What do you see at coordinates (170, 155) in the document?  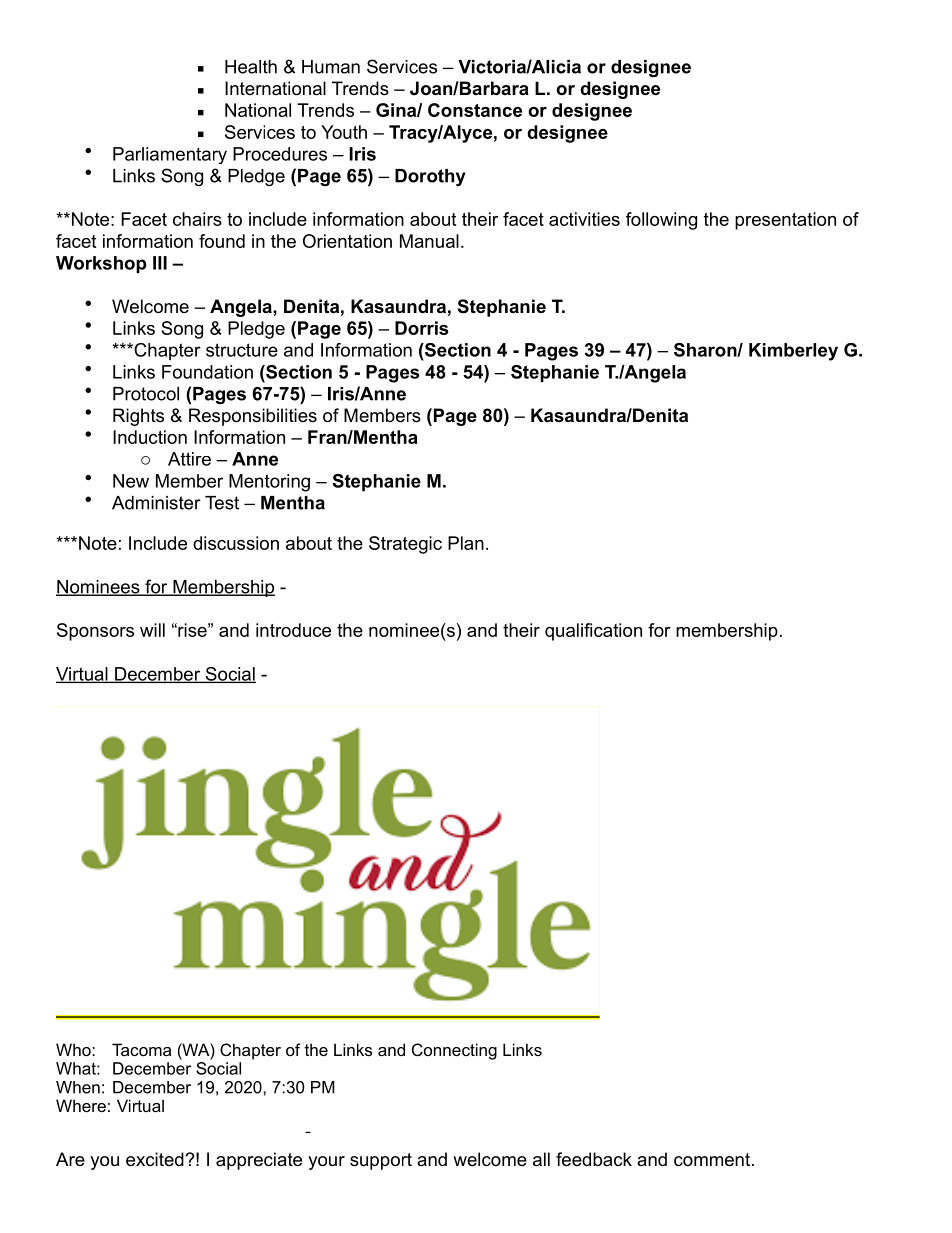 I see `Parliamentary` at bounding box center [170, 155].
